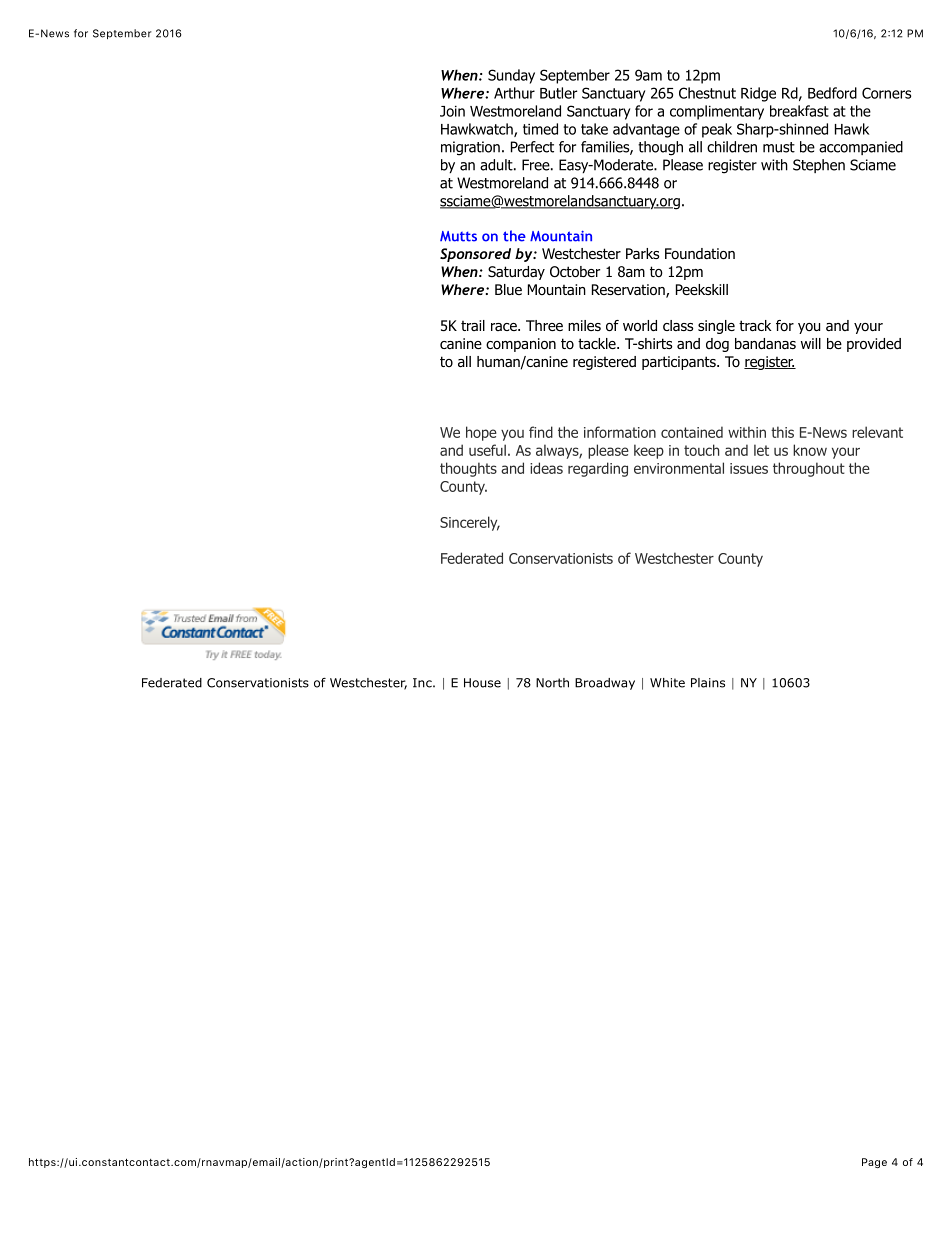 The image size is (952, 1233). What do you see at coordinates (646, 130) in the image?
I see `advantage` at bounding box center [646, 130].
